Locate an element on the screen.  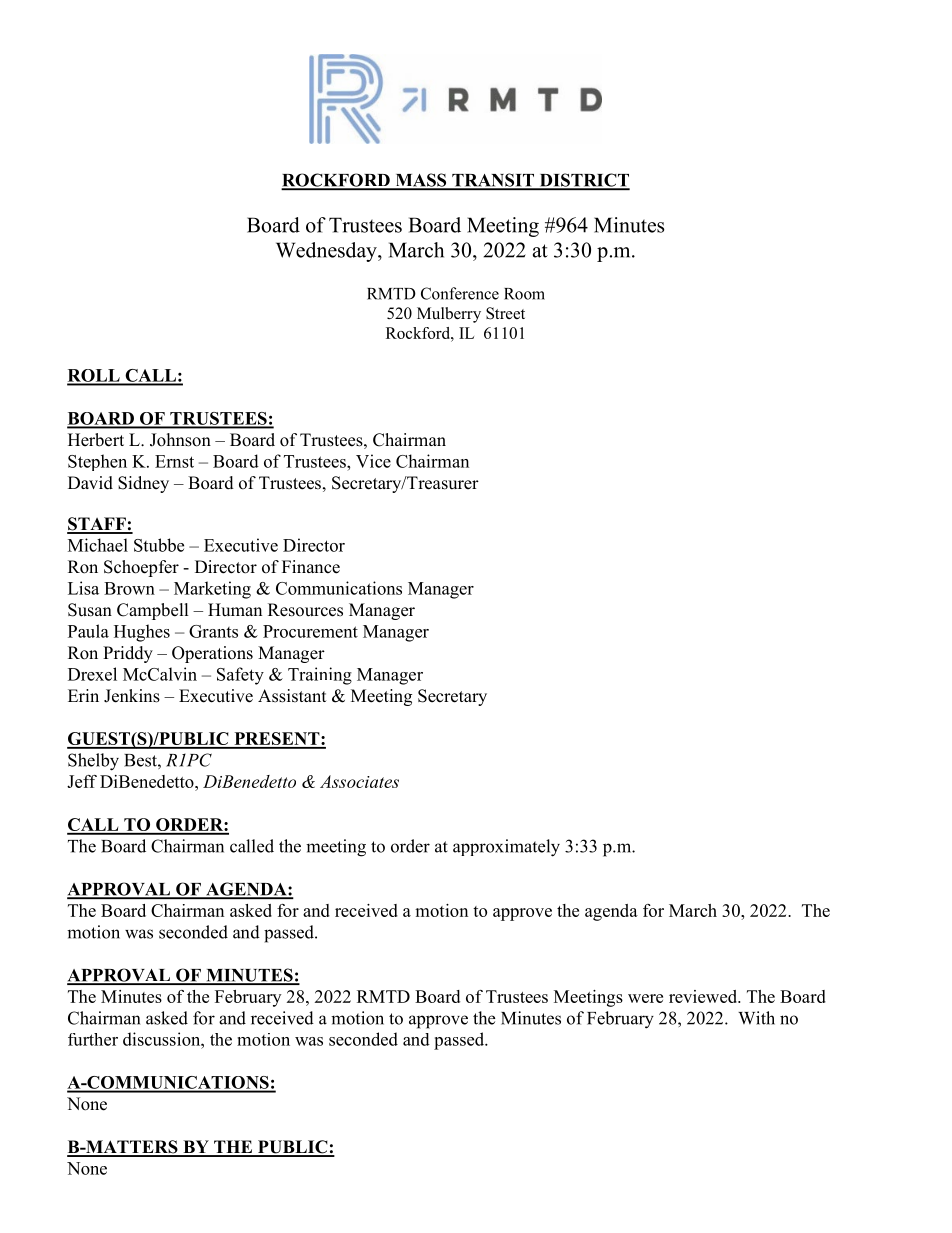
reviewed is located at coordinates (704, 996).
